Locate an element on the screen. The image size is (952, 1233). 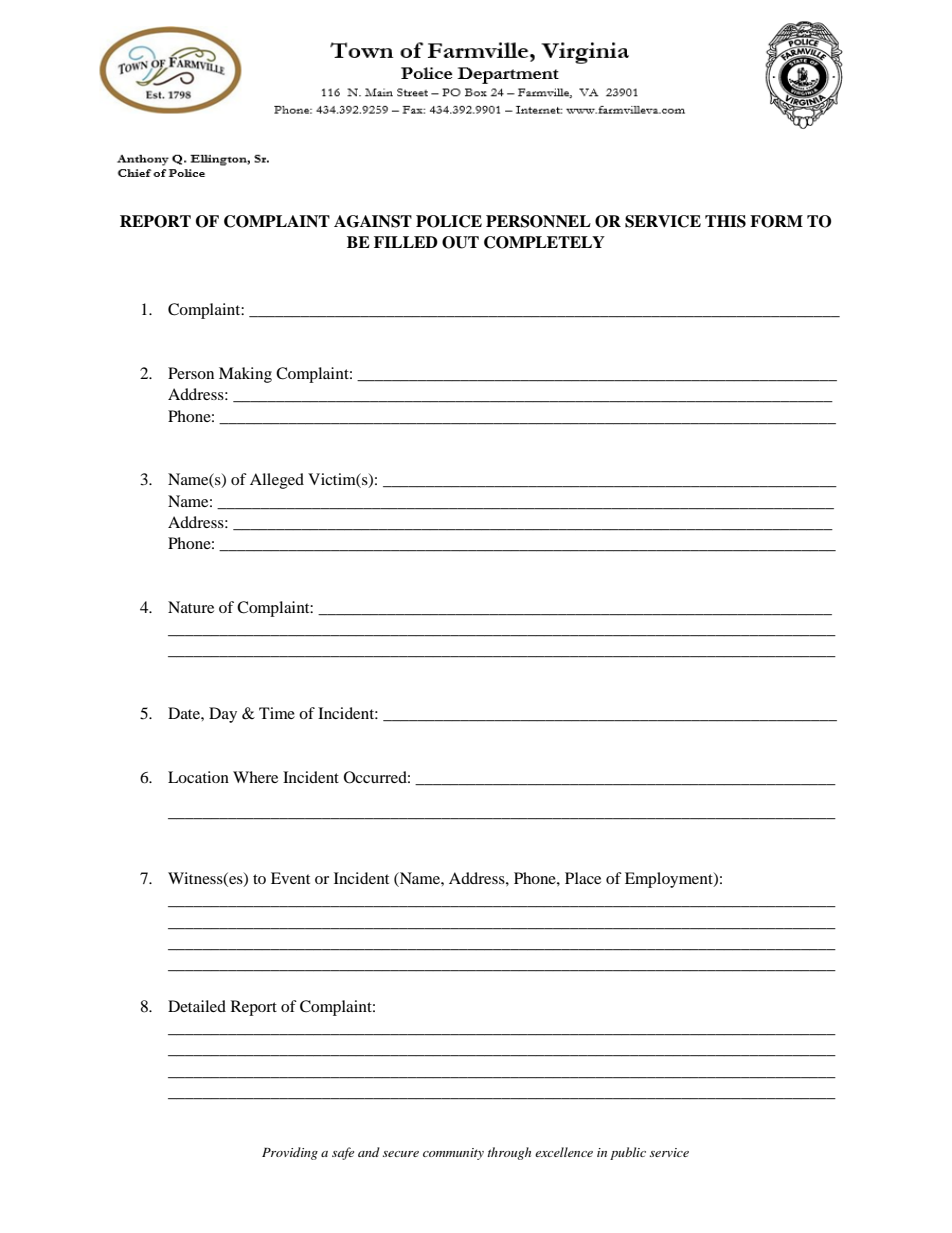
Event is located at coordinates (290, 878).
